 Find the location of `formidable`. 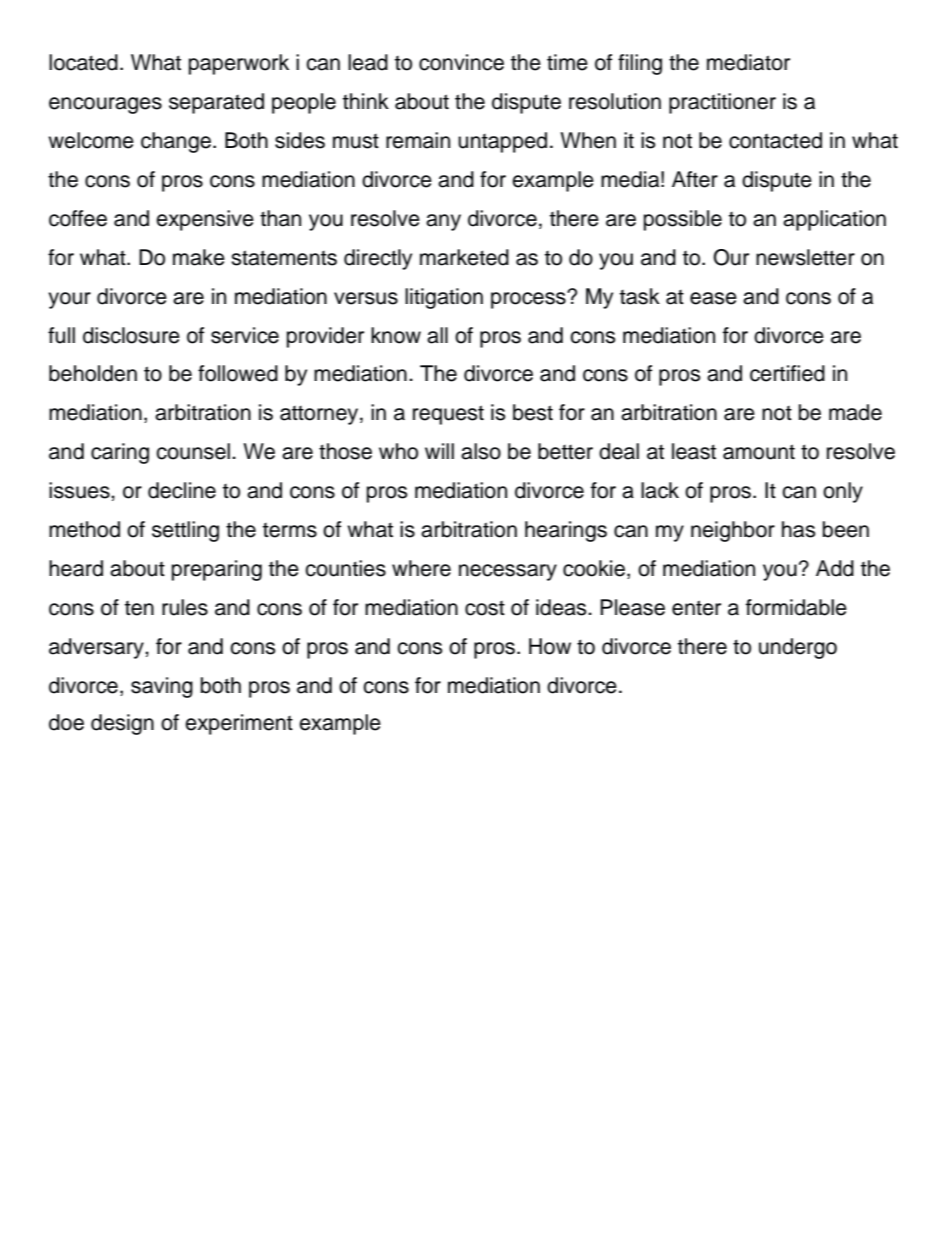

formidable is located at coordinates (796, 607).
